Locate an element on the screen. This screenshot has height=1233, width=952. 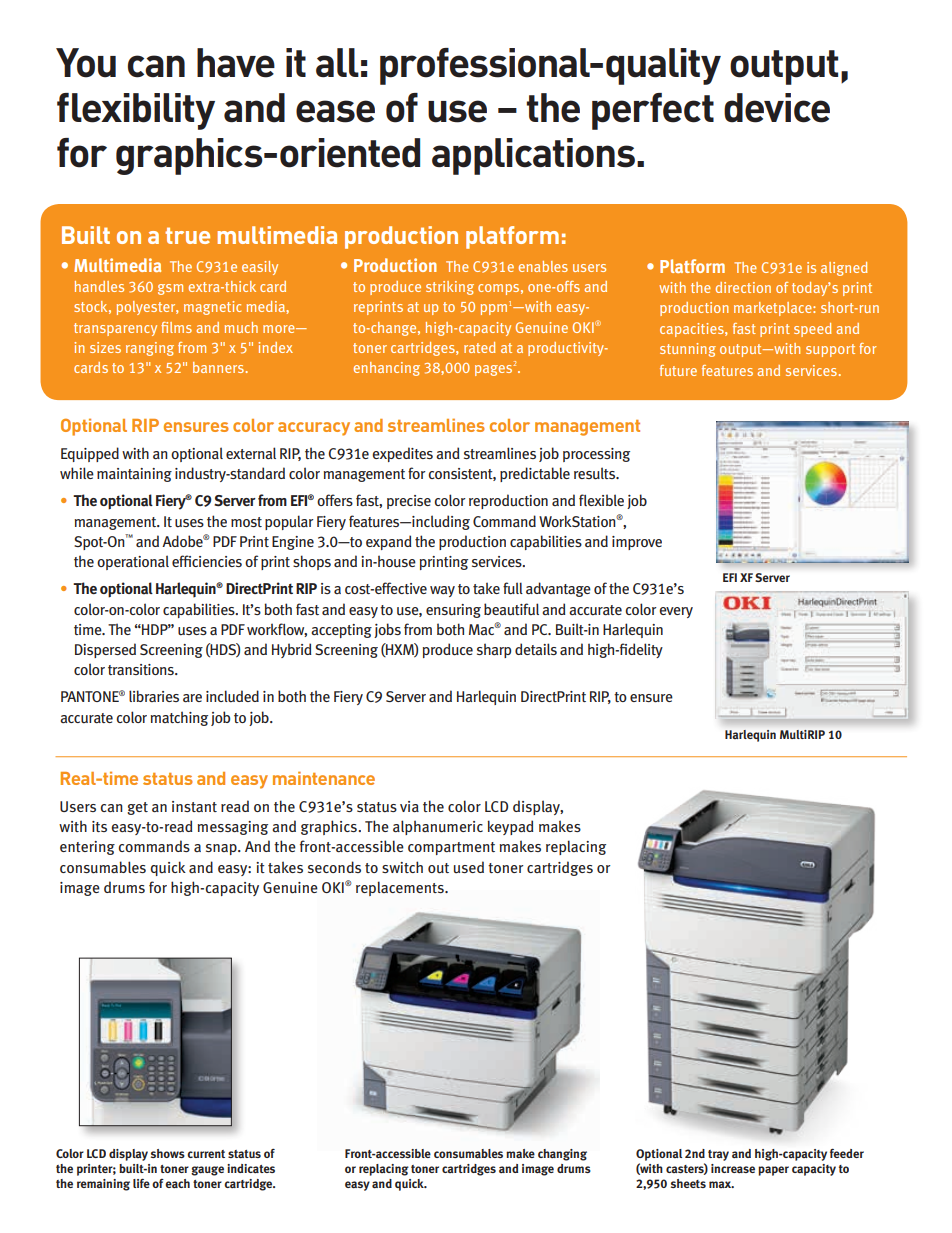
instant is located at coordinates (194, 806).
